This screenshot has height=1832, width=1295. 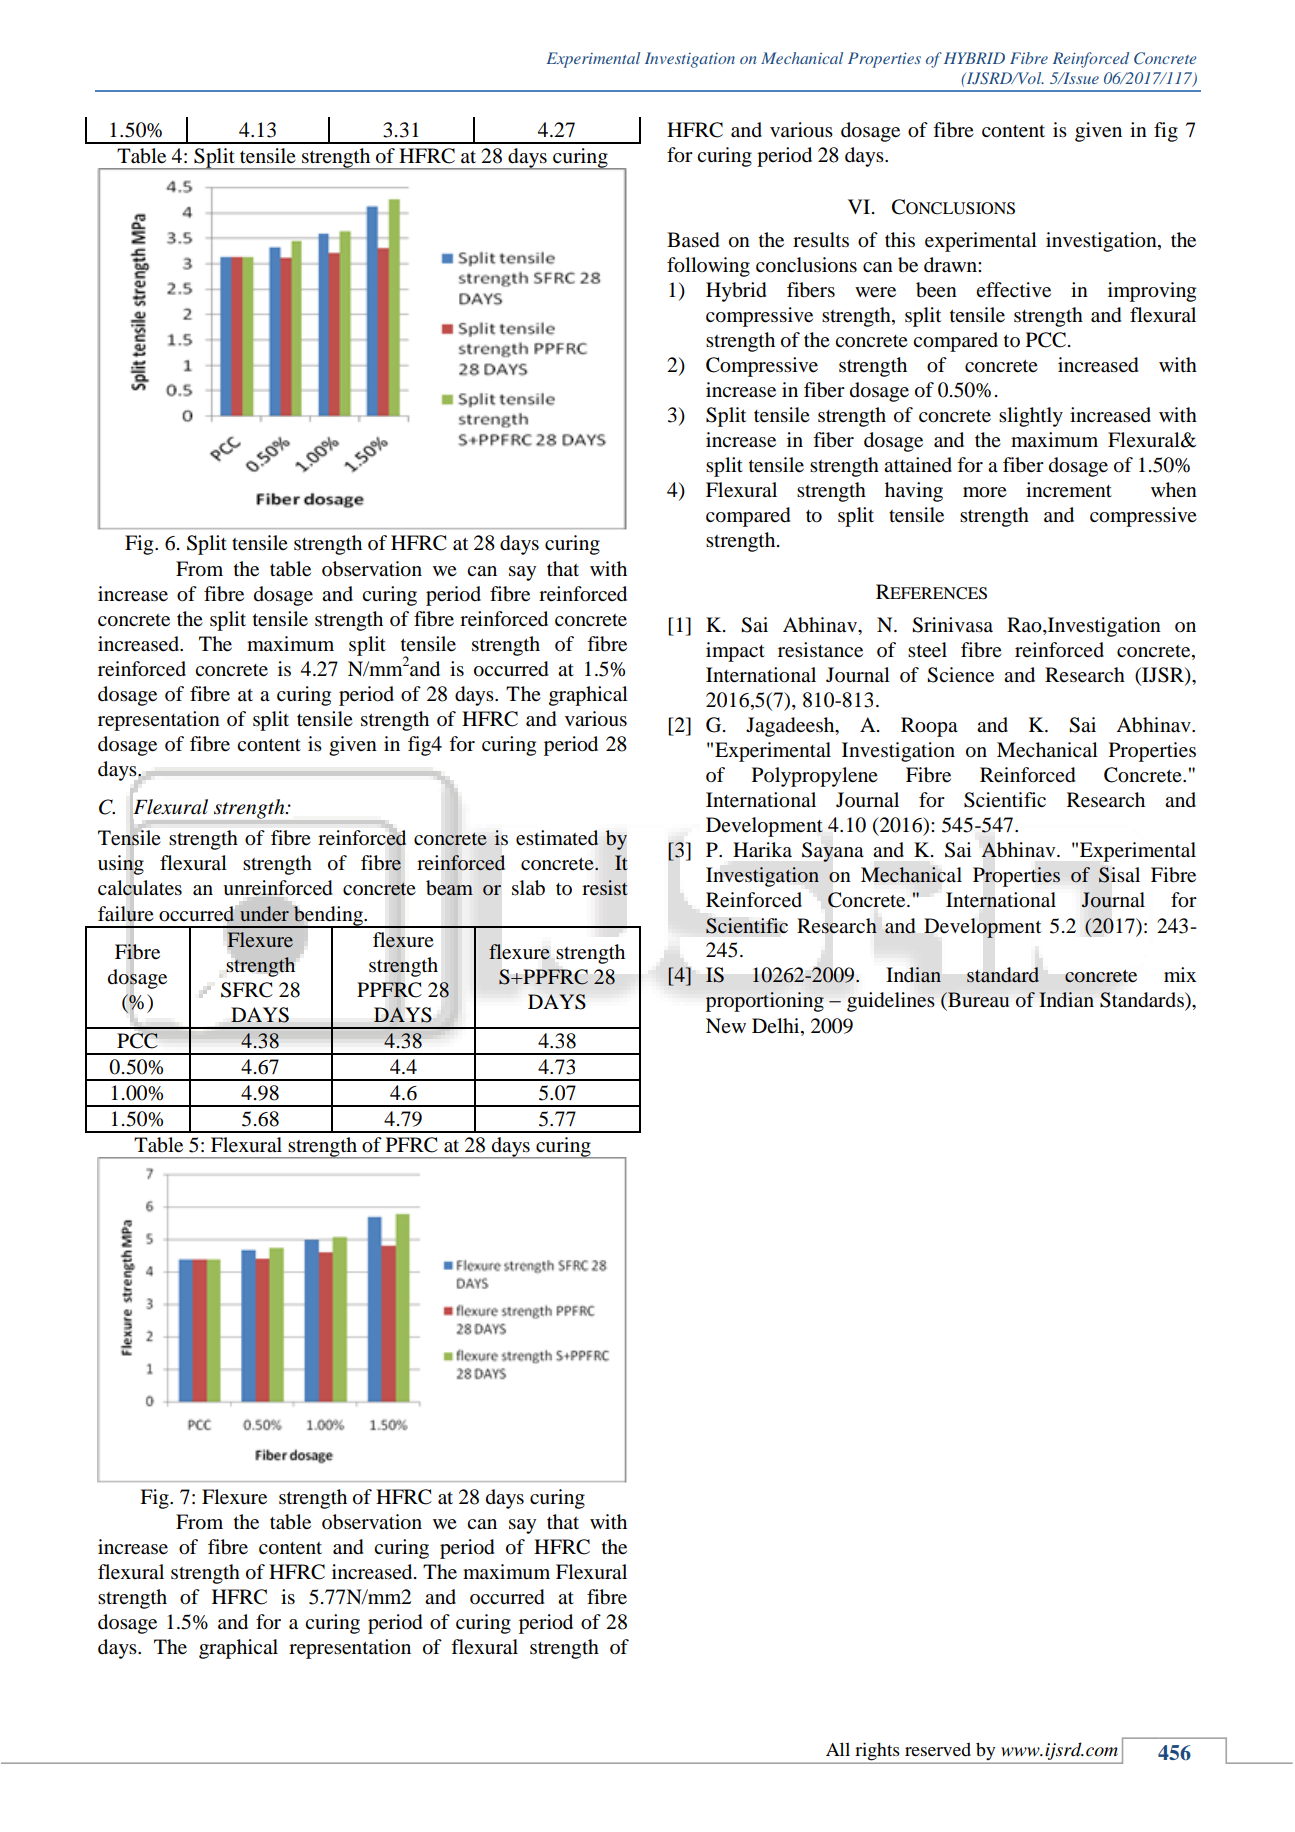 I want to click on following, so click(x=708, y=267).
